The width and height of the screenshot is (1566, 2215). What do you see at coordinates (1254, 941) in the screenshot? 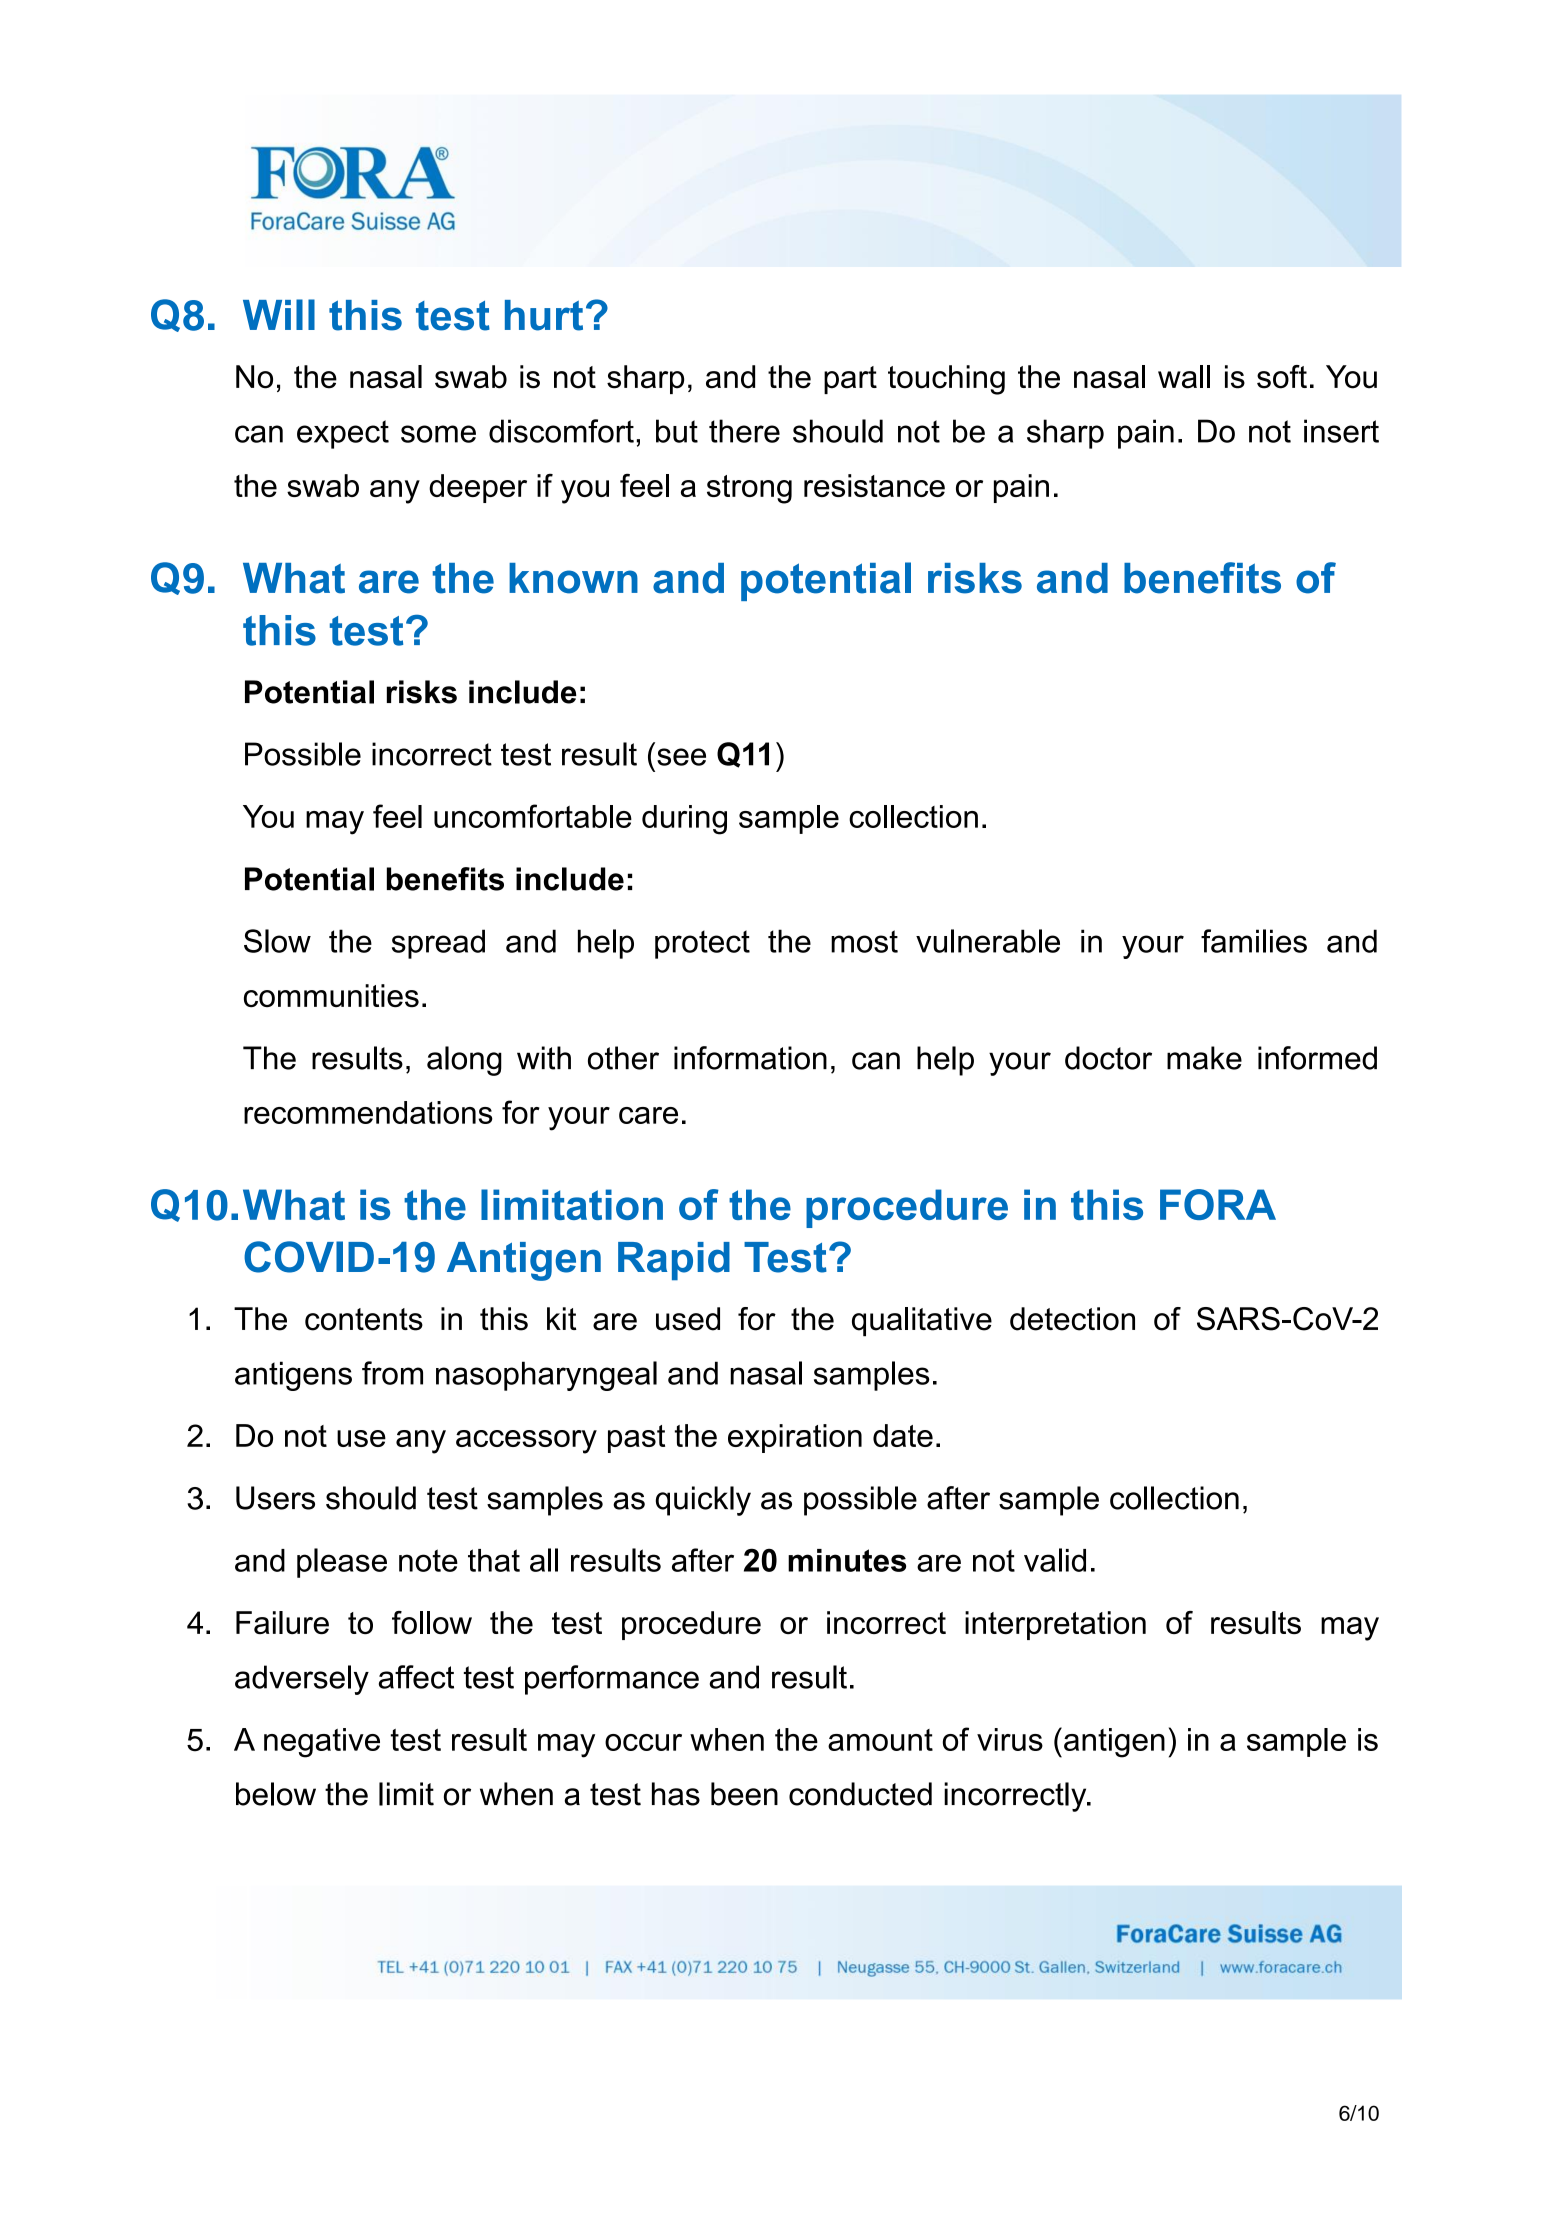
I see `families` at bounding box center [1254, 941].
